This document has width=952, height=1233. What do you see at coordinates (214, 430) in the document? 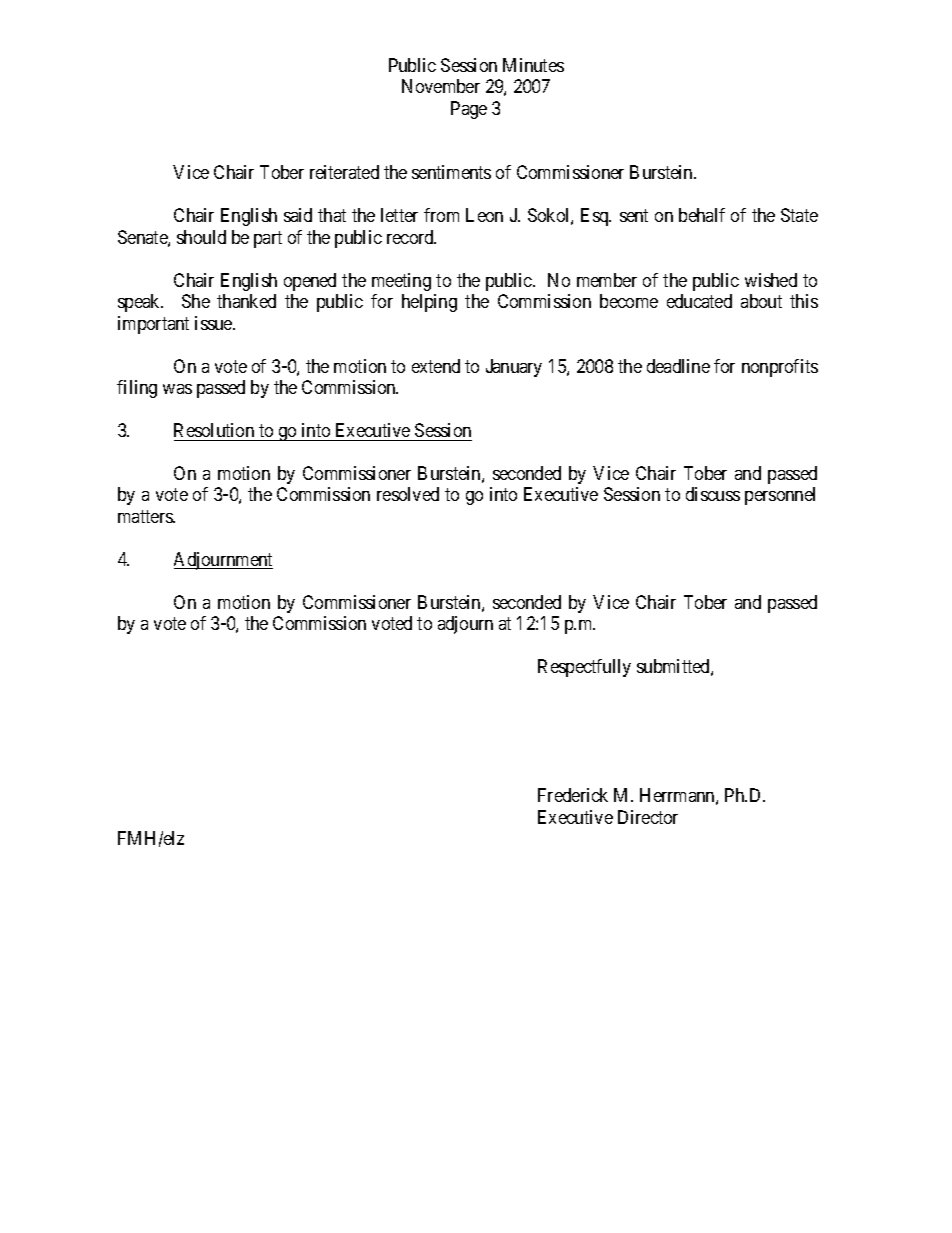
I see `Resolution` at bounding box center [214, 430].
